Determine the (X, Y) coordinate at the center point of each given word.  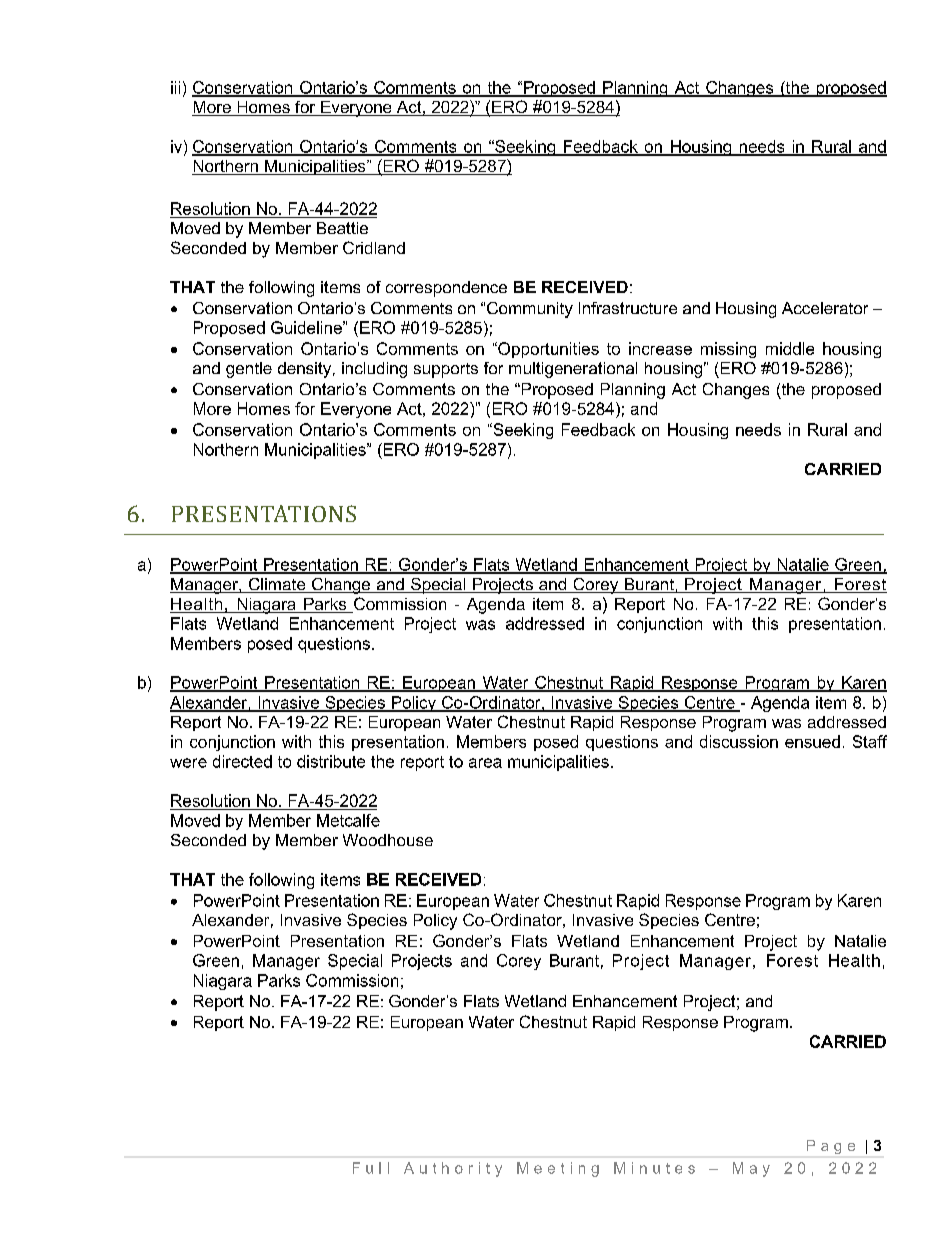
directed (242, 761)
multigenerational (573, 370)
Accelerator (825, 308)
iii (175, 87)
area (485, 763)
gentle (249, 370)
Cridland (374, 247)
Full (371, 1168)
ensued (812, 741)
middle (790, 348)
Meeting (558, 1169)
